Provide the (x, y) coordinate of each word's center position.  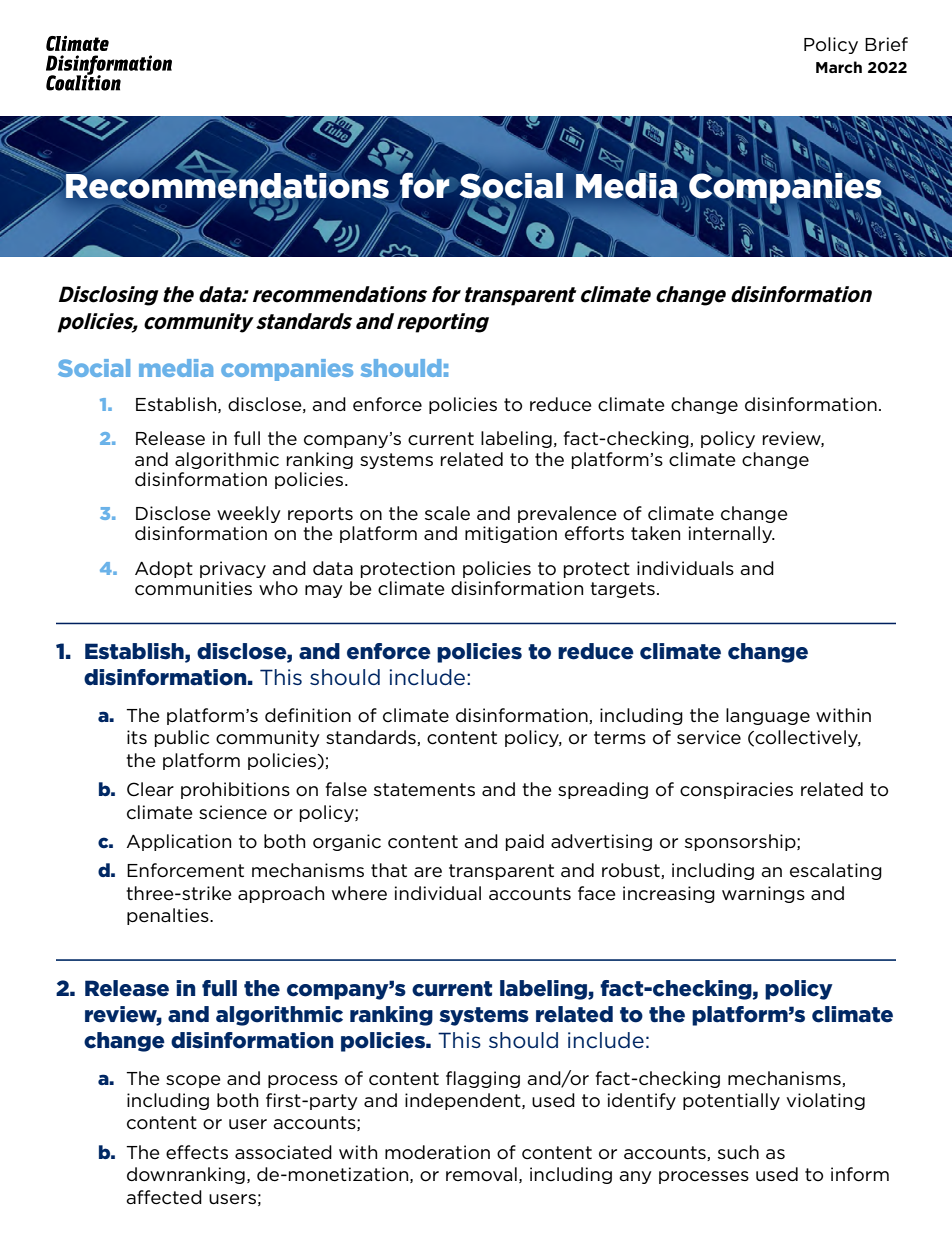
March (839, 67)
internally (732, 534)
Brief (886, 44)
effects (197, 1152)
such (738, 1152)
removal (481, 1174)
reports (320, 515)
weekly (249, 514)
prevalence (567, 514)
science (233, 812)
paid (525, 842)
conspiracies (736, 790)
